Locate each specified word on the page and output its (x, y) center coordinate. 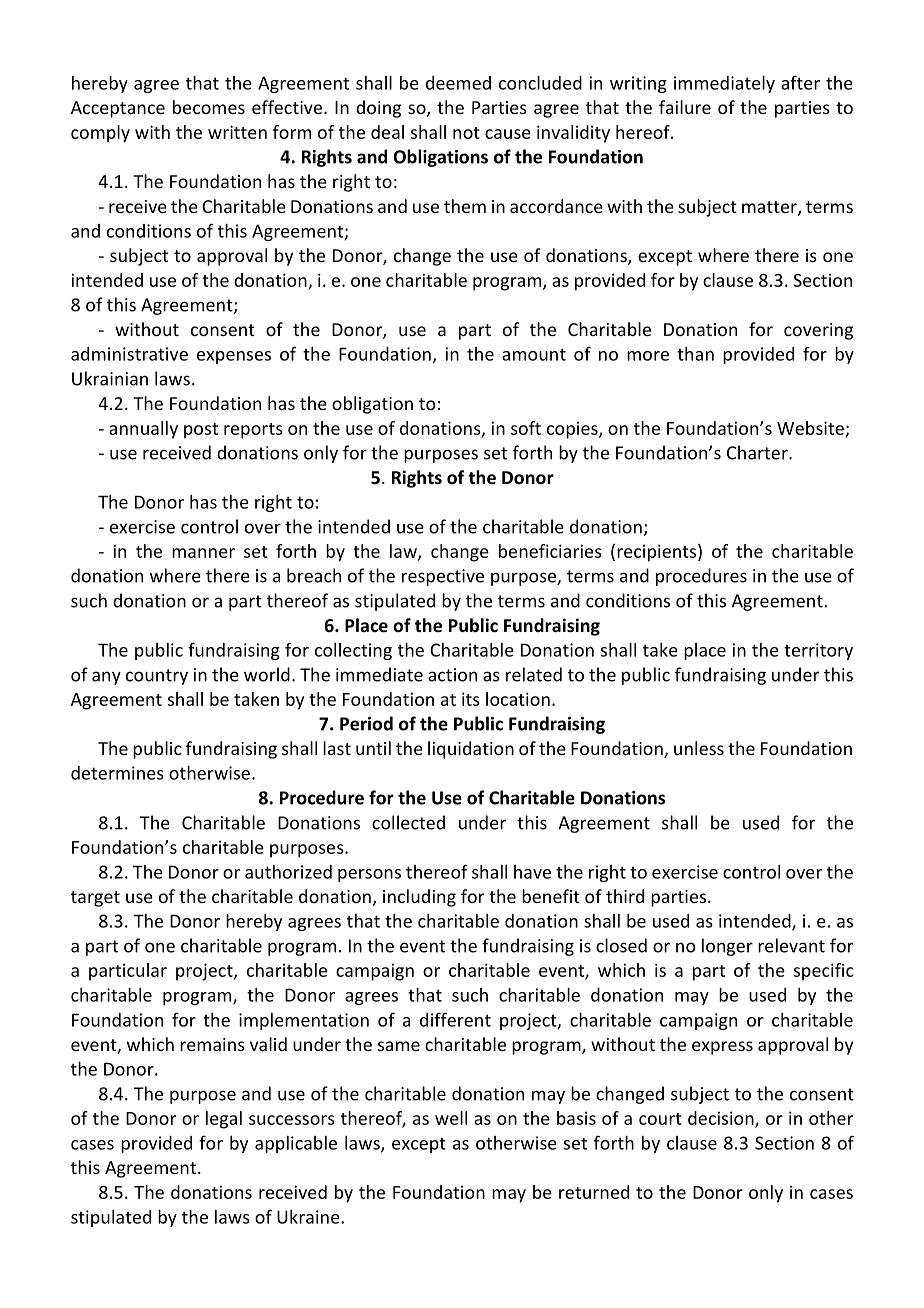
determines (117, 773)
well (451, 1118)
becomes (209, 107)
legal (224, 1120)
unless (699, 748)
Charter (758, 452)
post (201, 431)
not (466, 133)
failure (685, 107)
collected (408, 822)
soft (526, 428)
